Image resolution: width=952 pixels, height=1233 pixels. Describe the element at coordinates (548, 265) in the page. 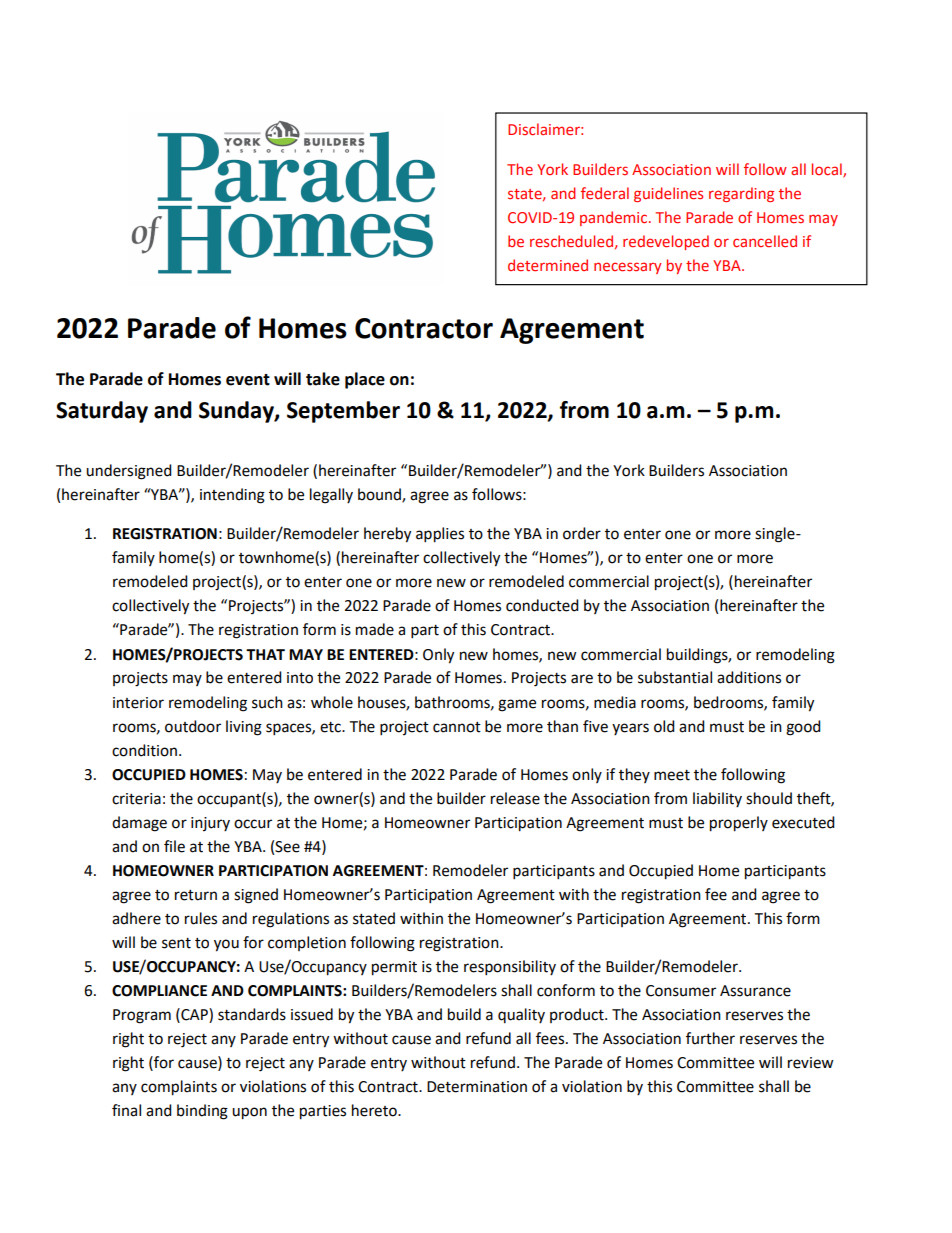

I see `determined` at that location.
